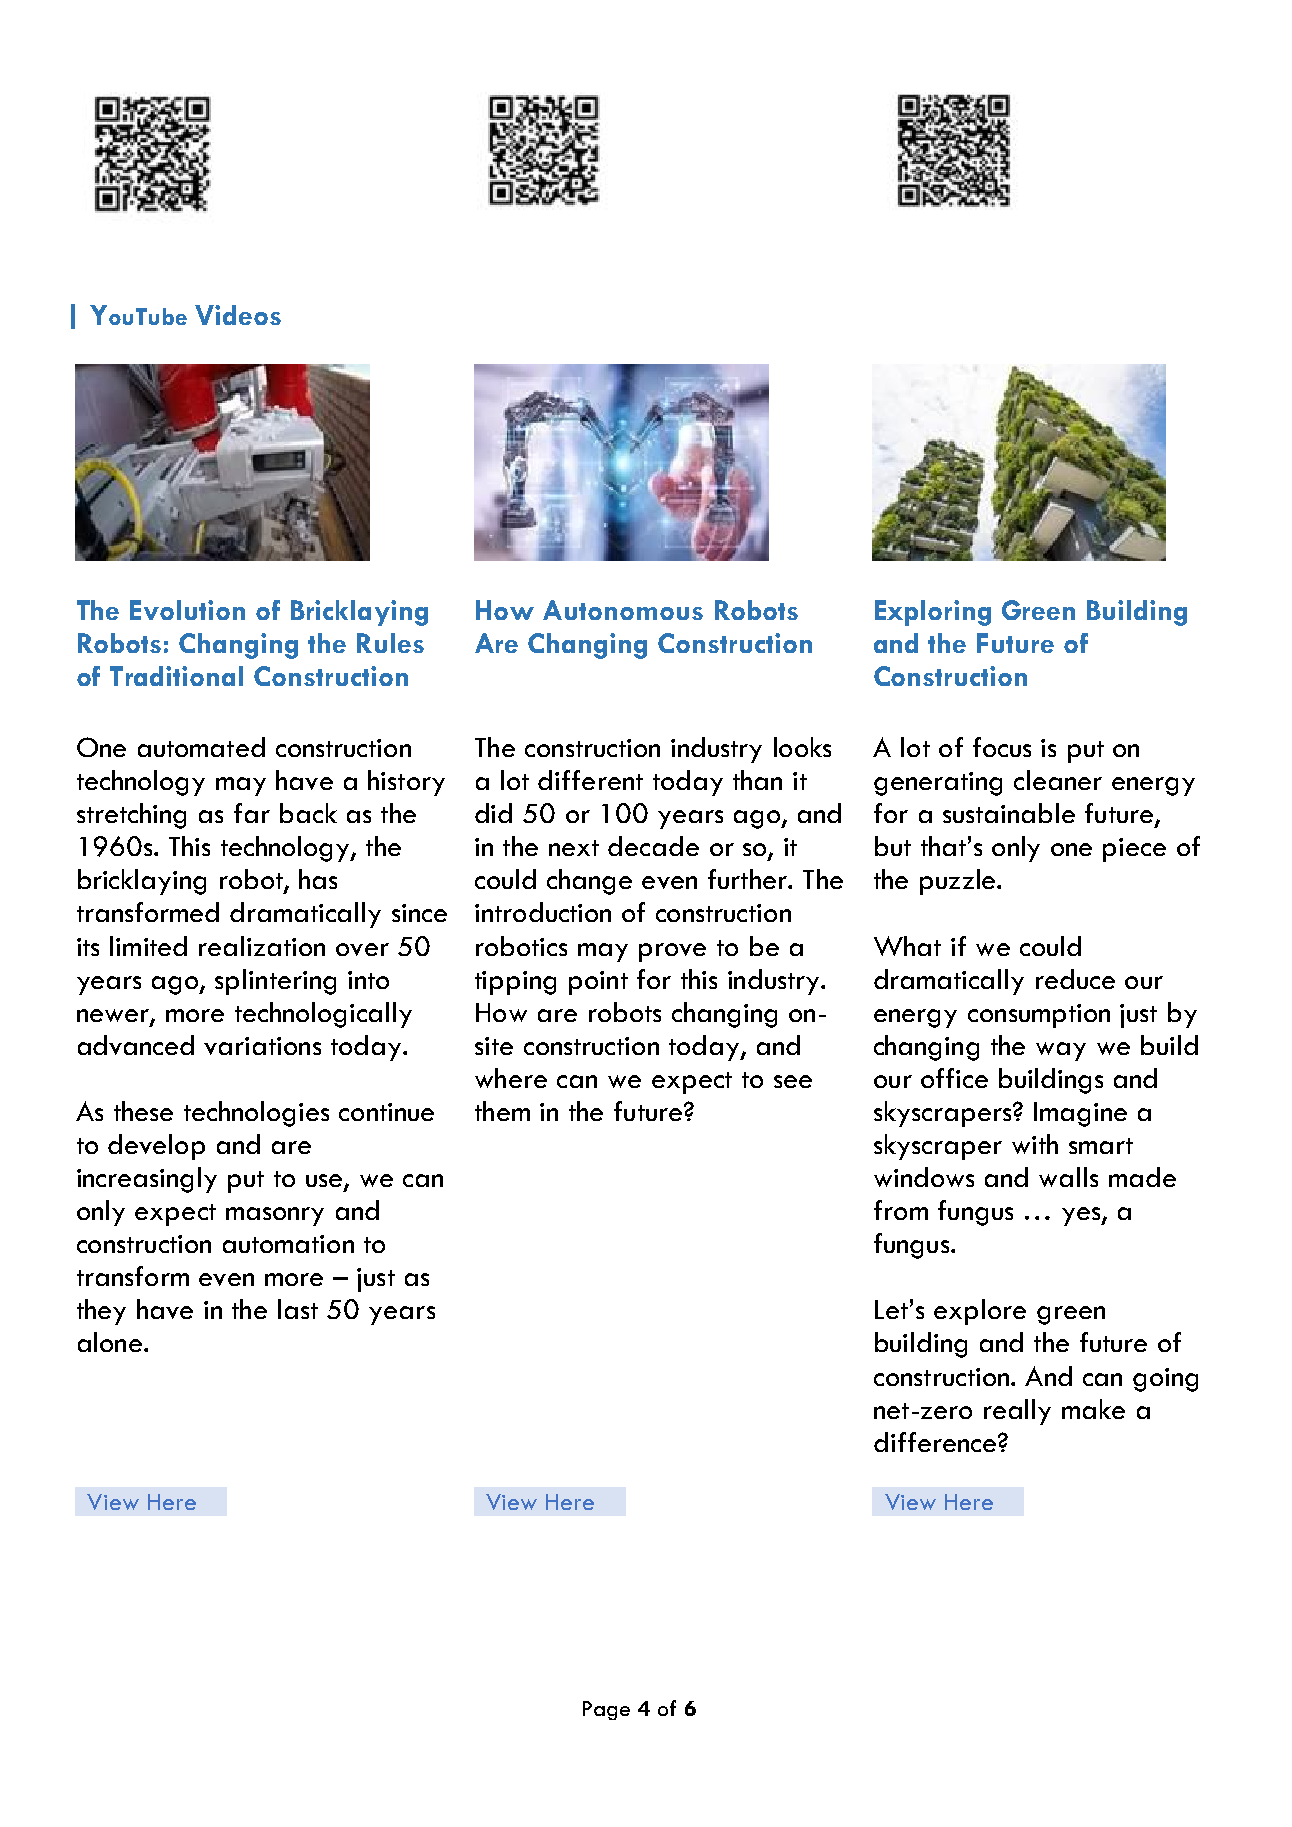 This screenshot has height=1827, width=1292. Describe the element at coordinates (623, 610) in the screenshot. I see `Autonomous` at that location.
